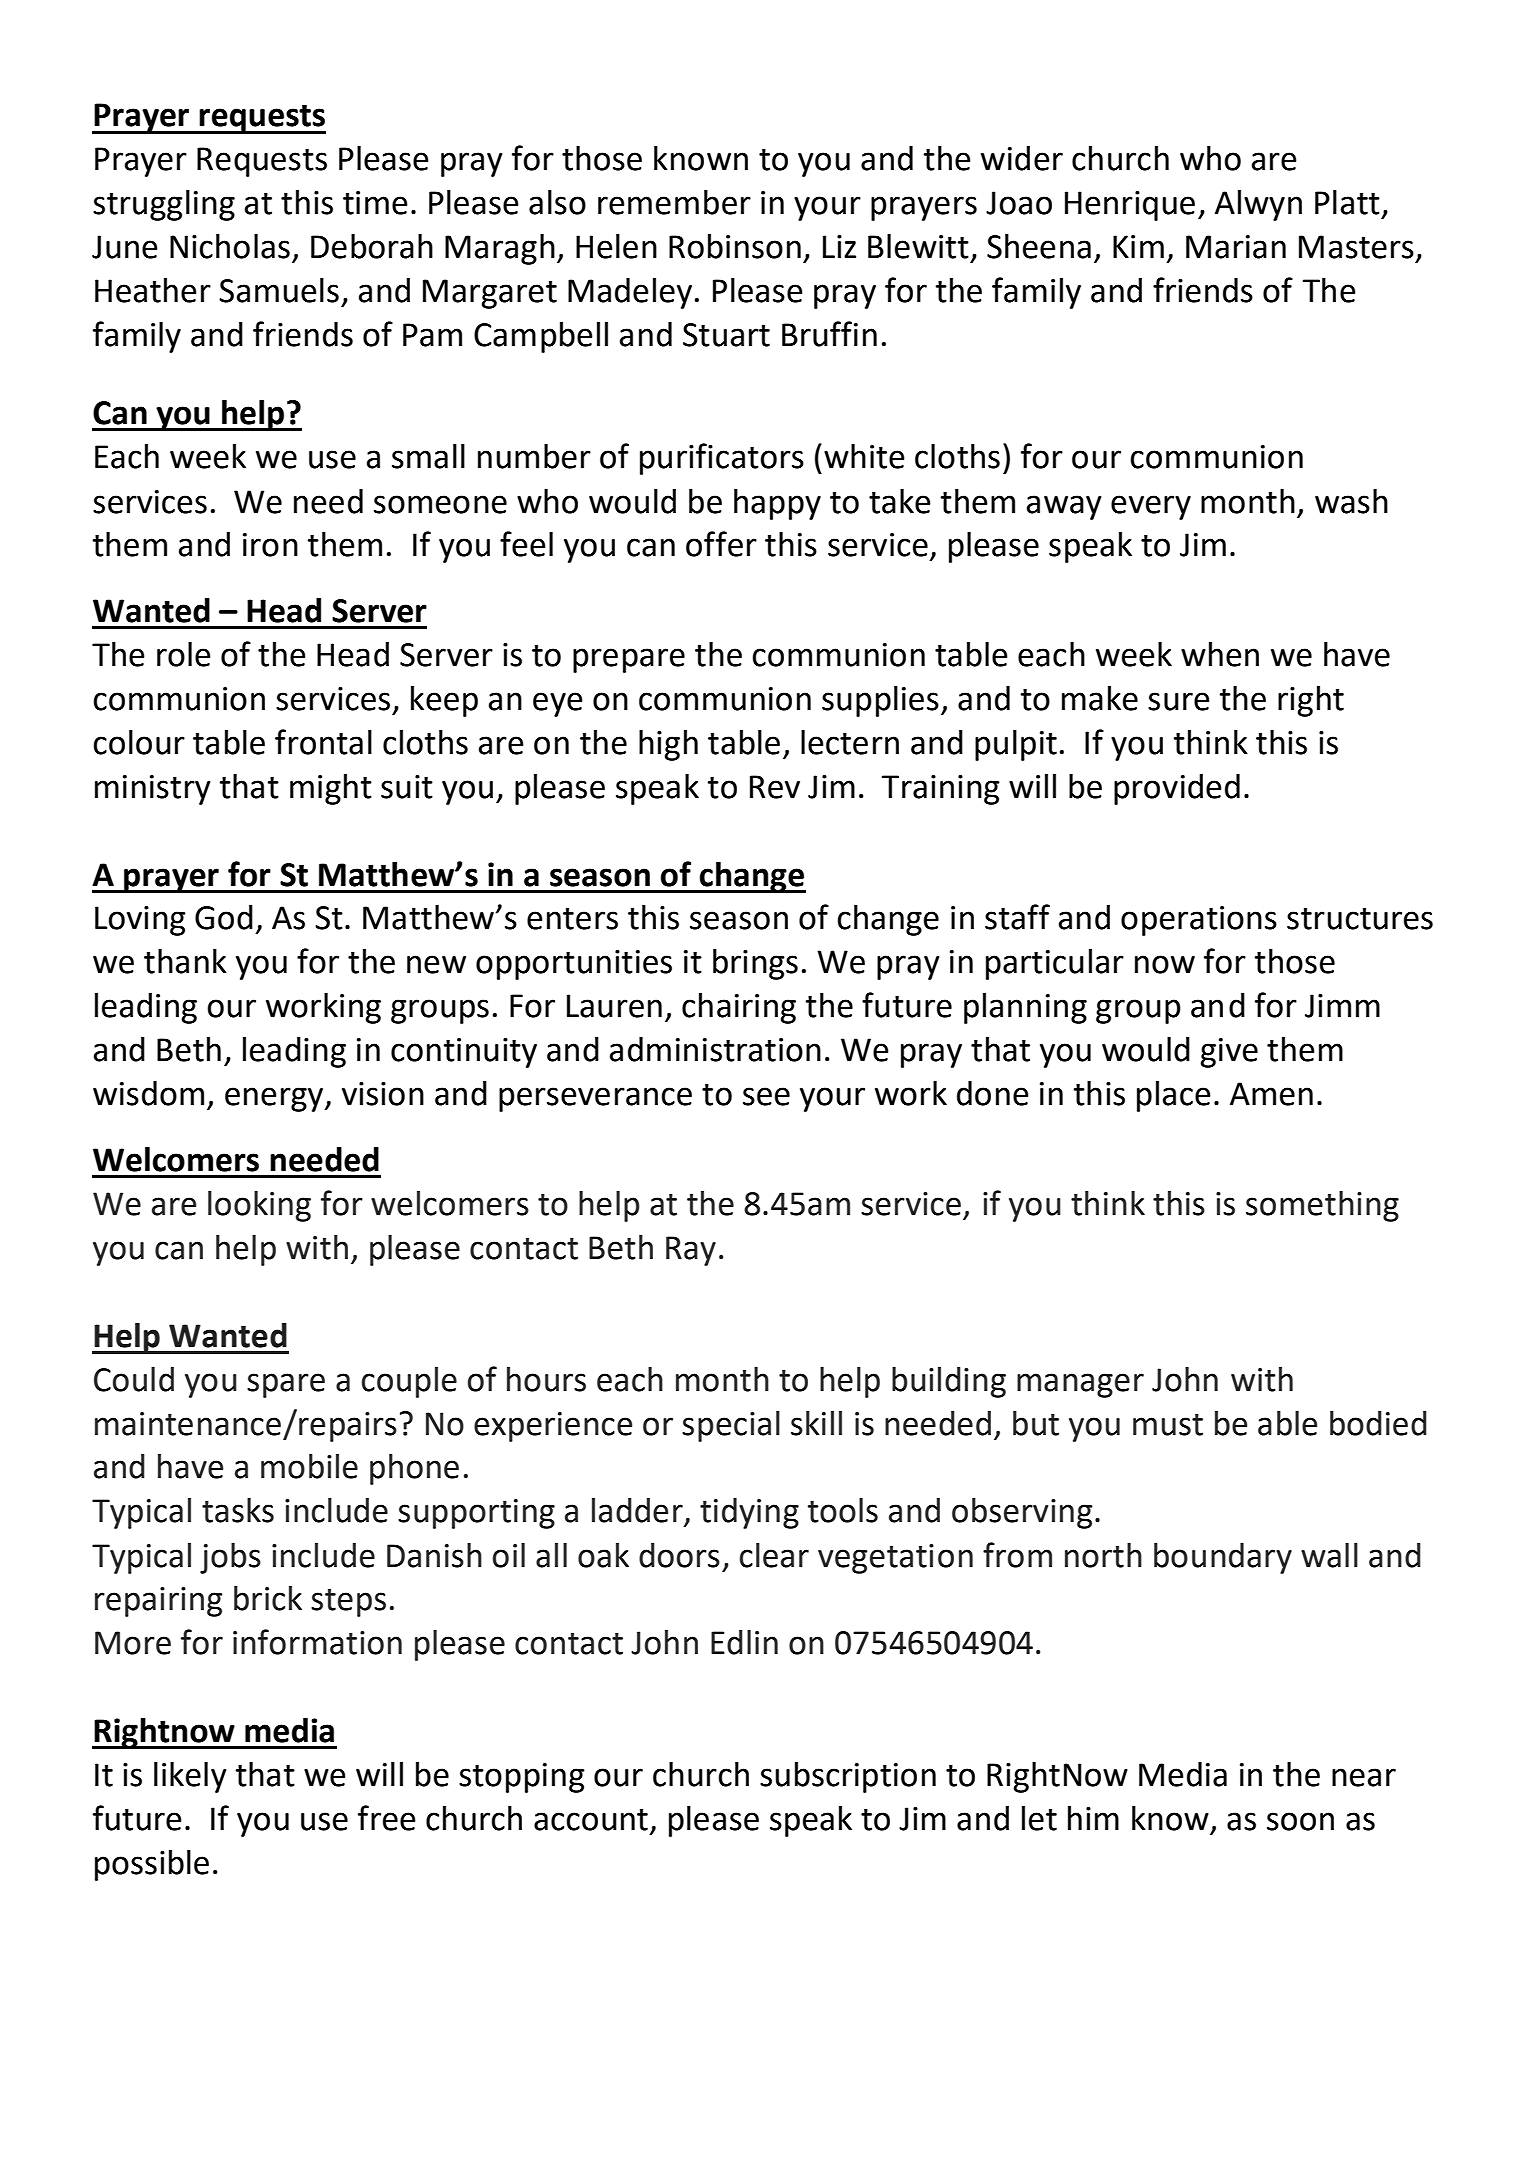 The width and height of the screenshot is (1529, 2163). I want to click on likely, so click(190, 1777).
